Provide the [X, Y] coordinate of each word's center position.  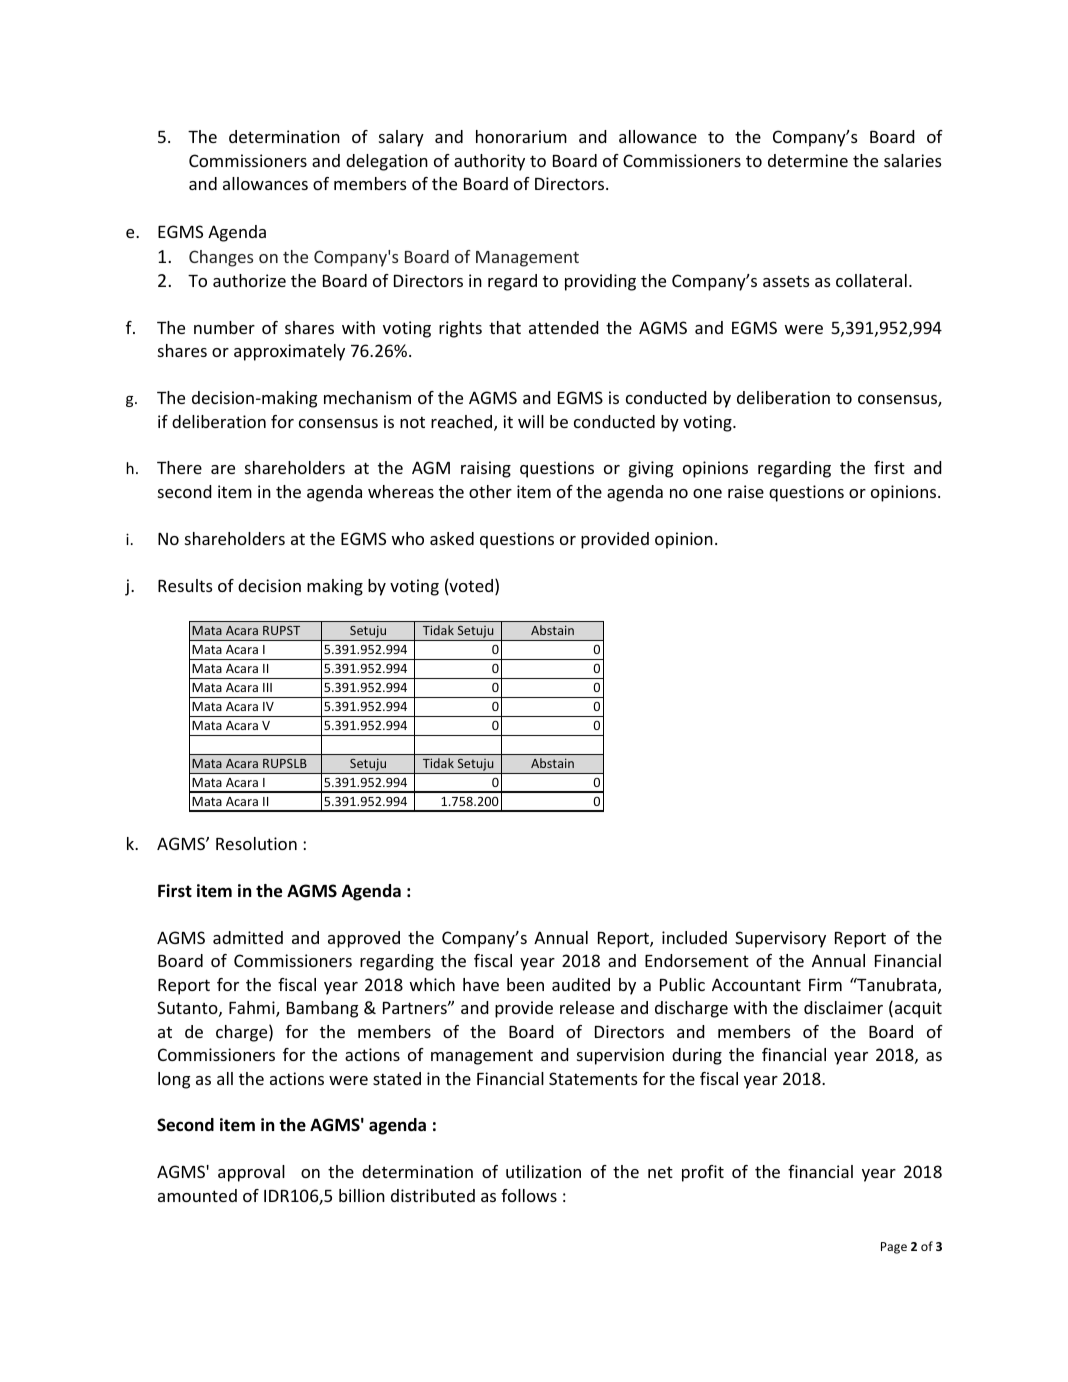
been [525, 984]
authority [489, 162]
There [179, 467]
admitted [248, 937]
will [531, 421]
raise [746, 491]
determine [808, 160]
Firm [825, 984]
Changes [221, 258]
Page [894, 1248]
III [267, 687]
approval [251, 1173]
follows [529, 1195]
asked [452, 538]
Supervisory [780, 939]
